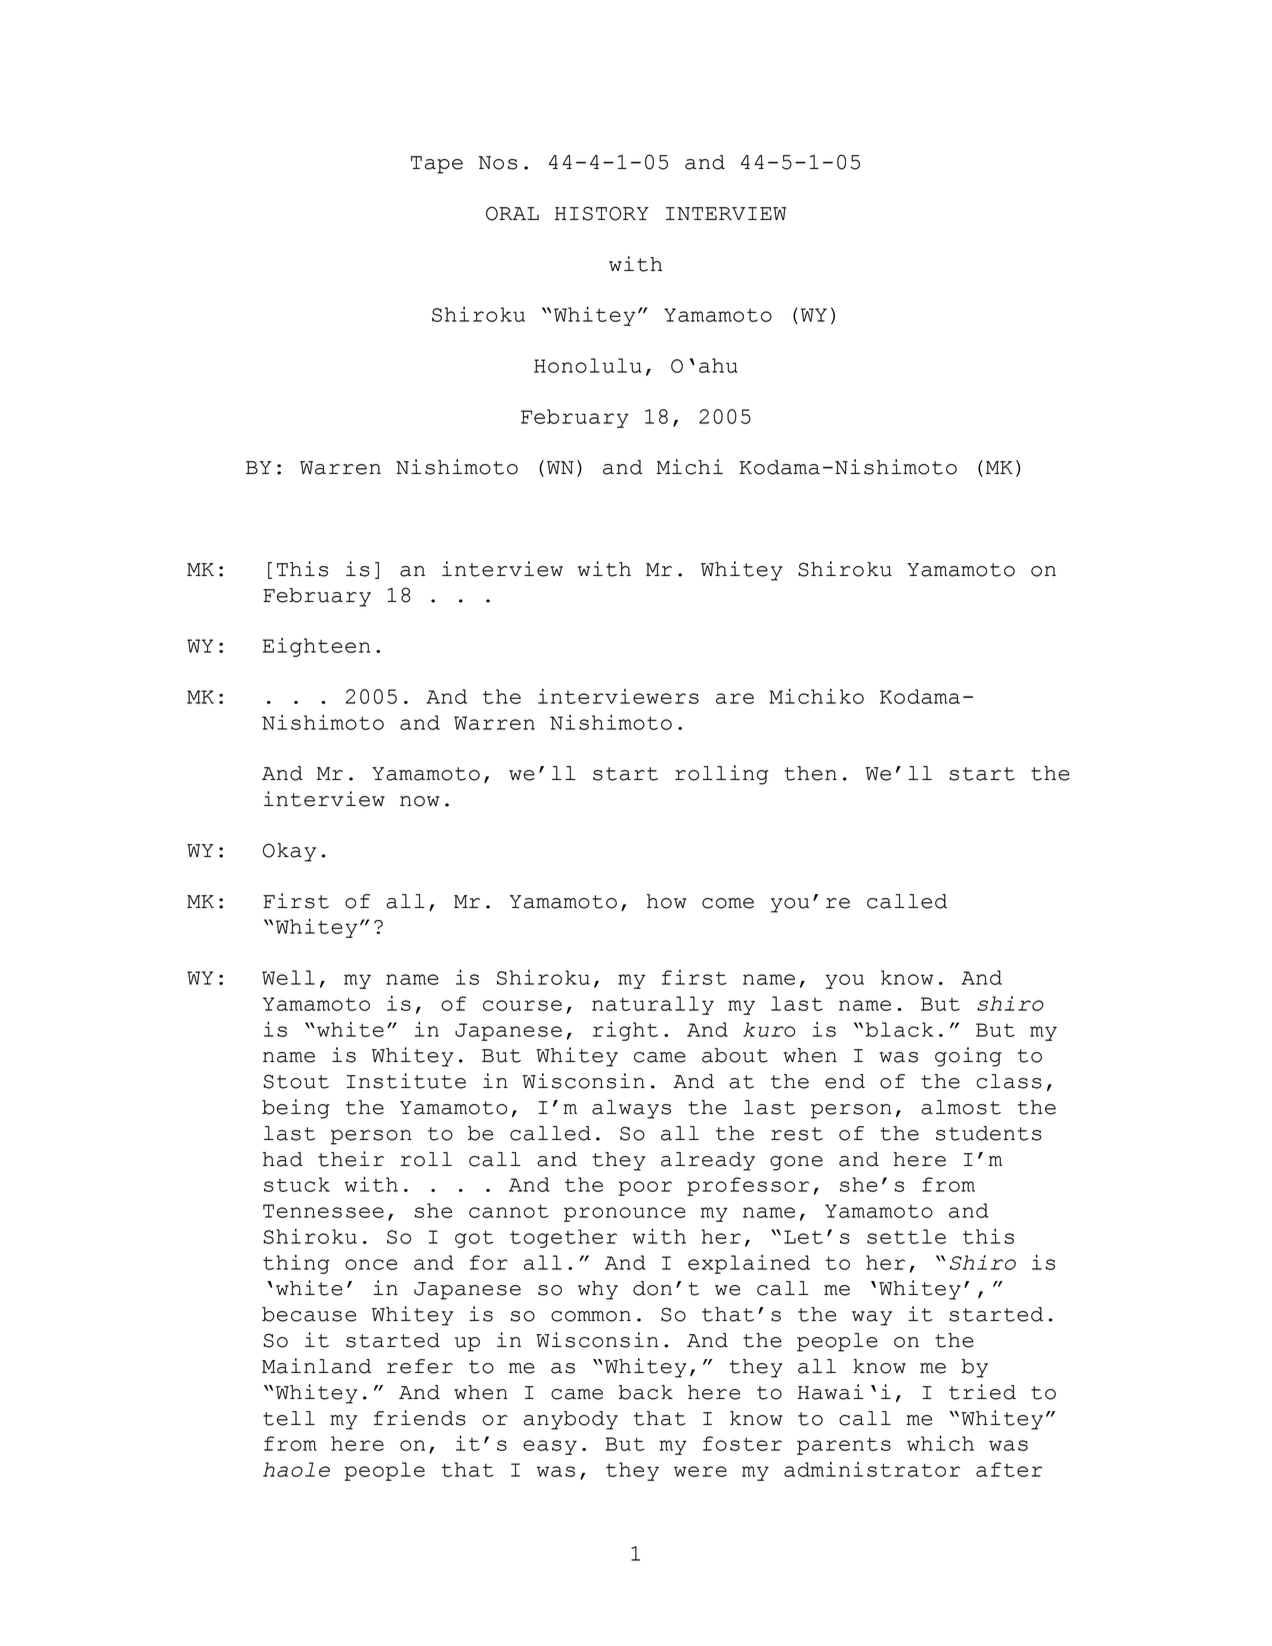 The width and height of the screenshot is (1272, 1646). What do you see at coordinates (602, 213) in the screenshot?
I see `HISTORY` at bounding box center [602, 213].
